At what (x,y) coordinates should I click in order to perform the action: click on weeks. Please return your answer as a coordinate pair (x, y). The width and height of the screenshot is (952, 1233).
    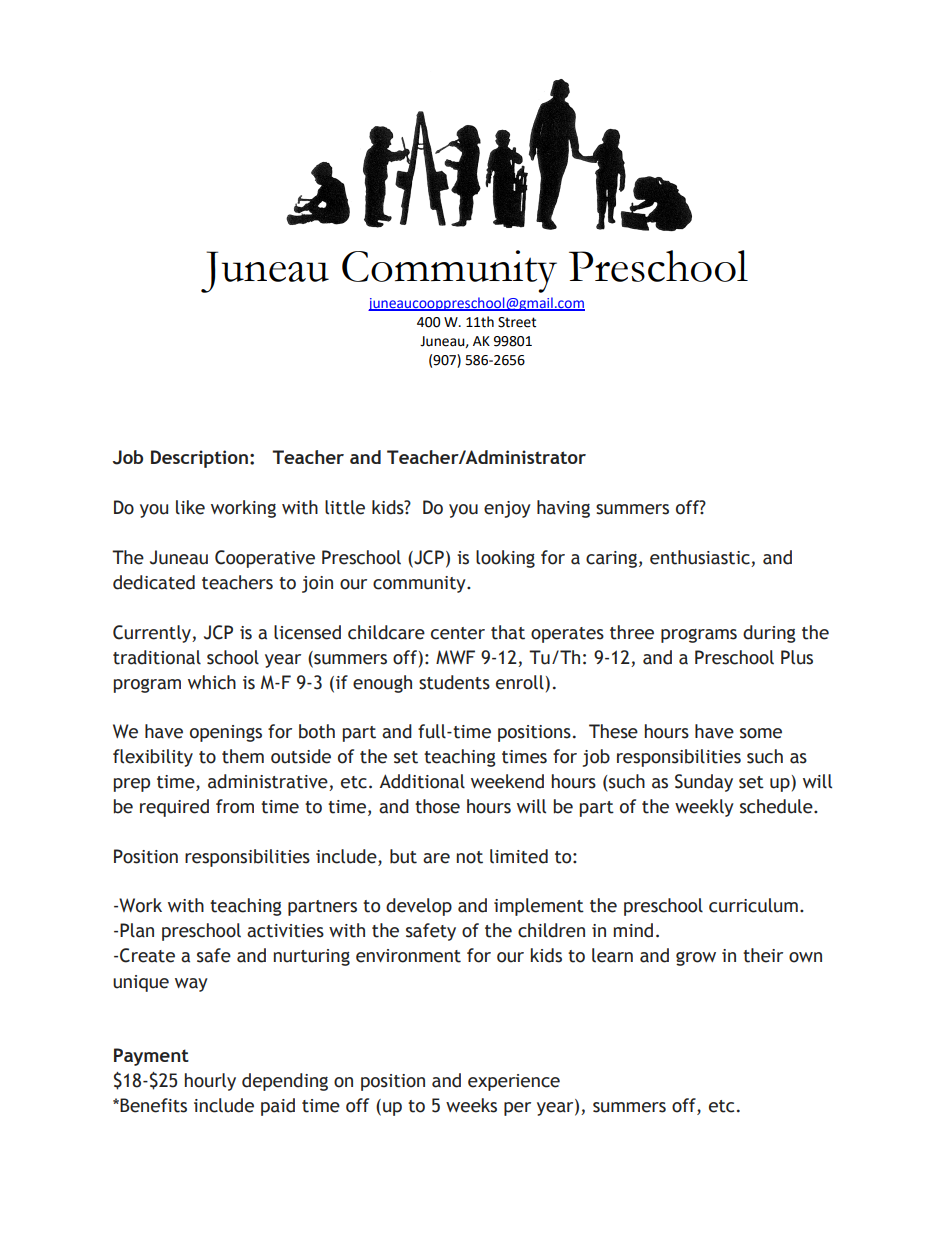
    Looking at the image, I should click on (471, 1105).
